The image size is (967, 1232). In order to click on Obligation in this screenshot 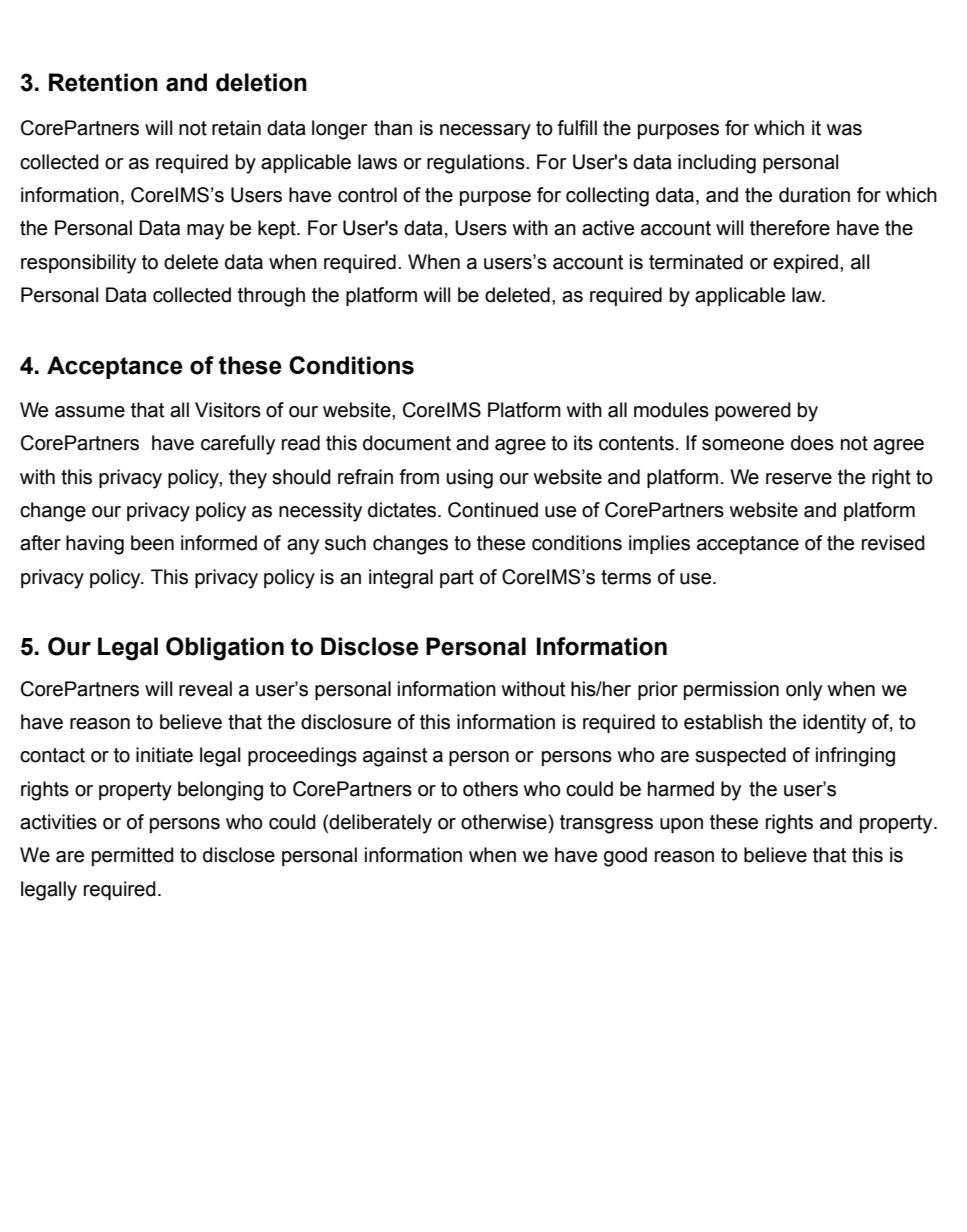, I will do `click(225, 649)`.
